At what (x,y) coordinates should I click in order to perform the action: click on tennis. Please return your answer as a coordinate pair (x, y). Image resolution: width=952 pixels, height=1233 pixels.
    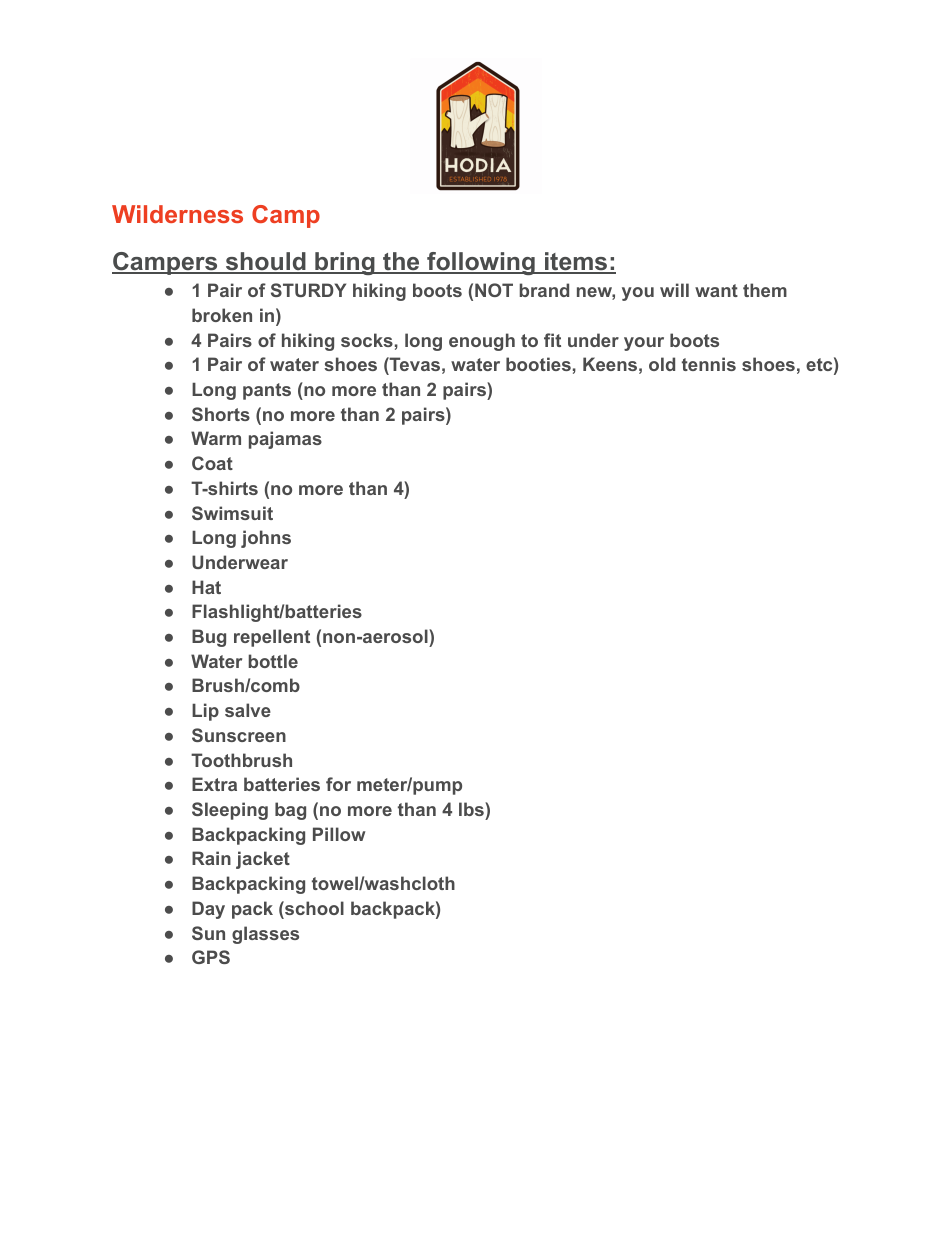
    Looking at the image, I should click on (709, 364).
